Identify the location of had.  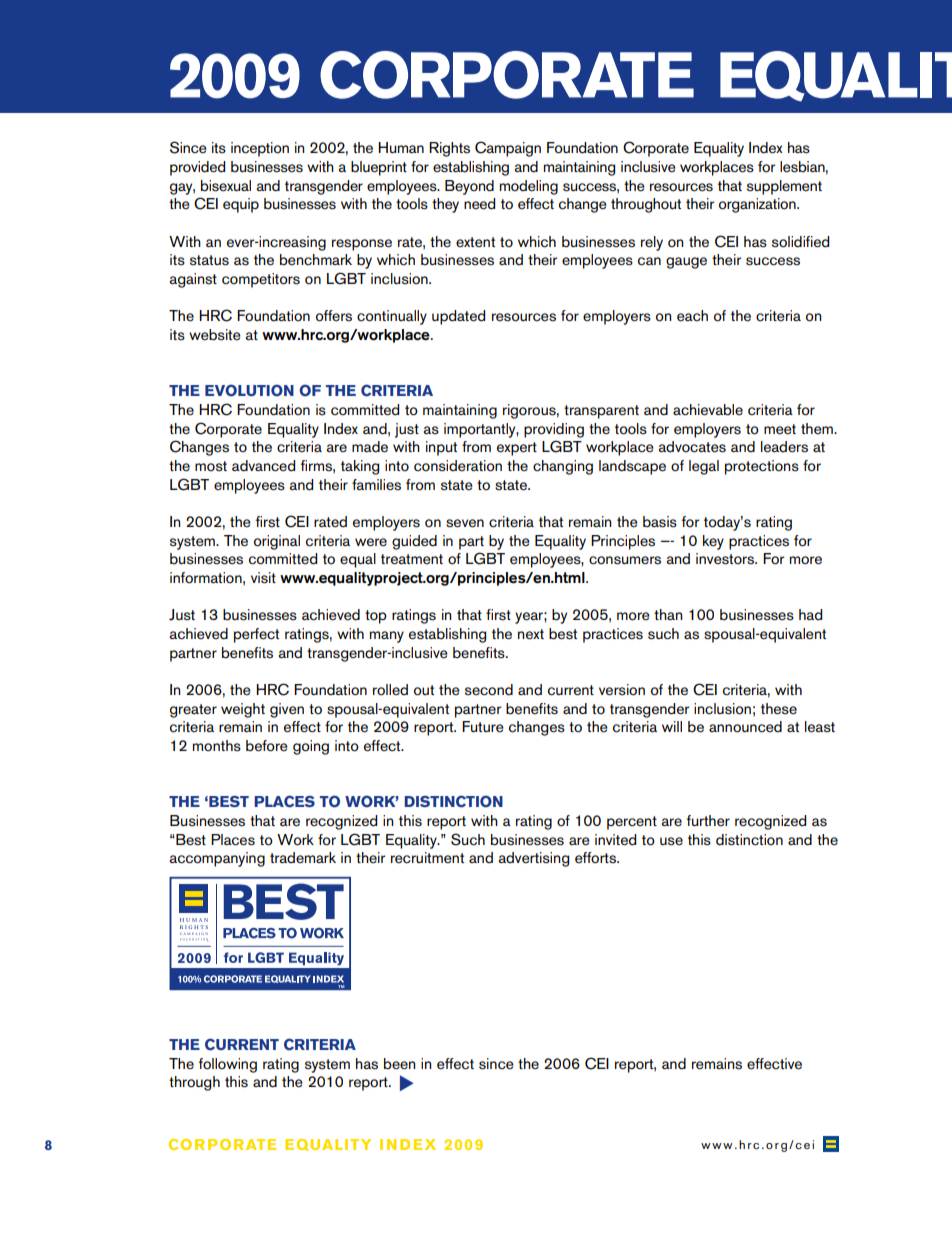
(810, 615).
